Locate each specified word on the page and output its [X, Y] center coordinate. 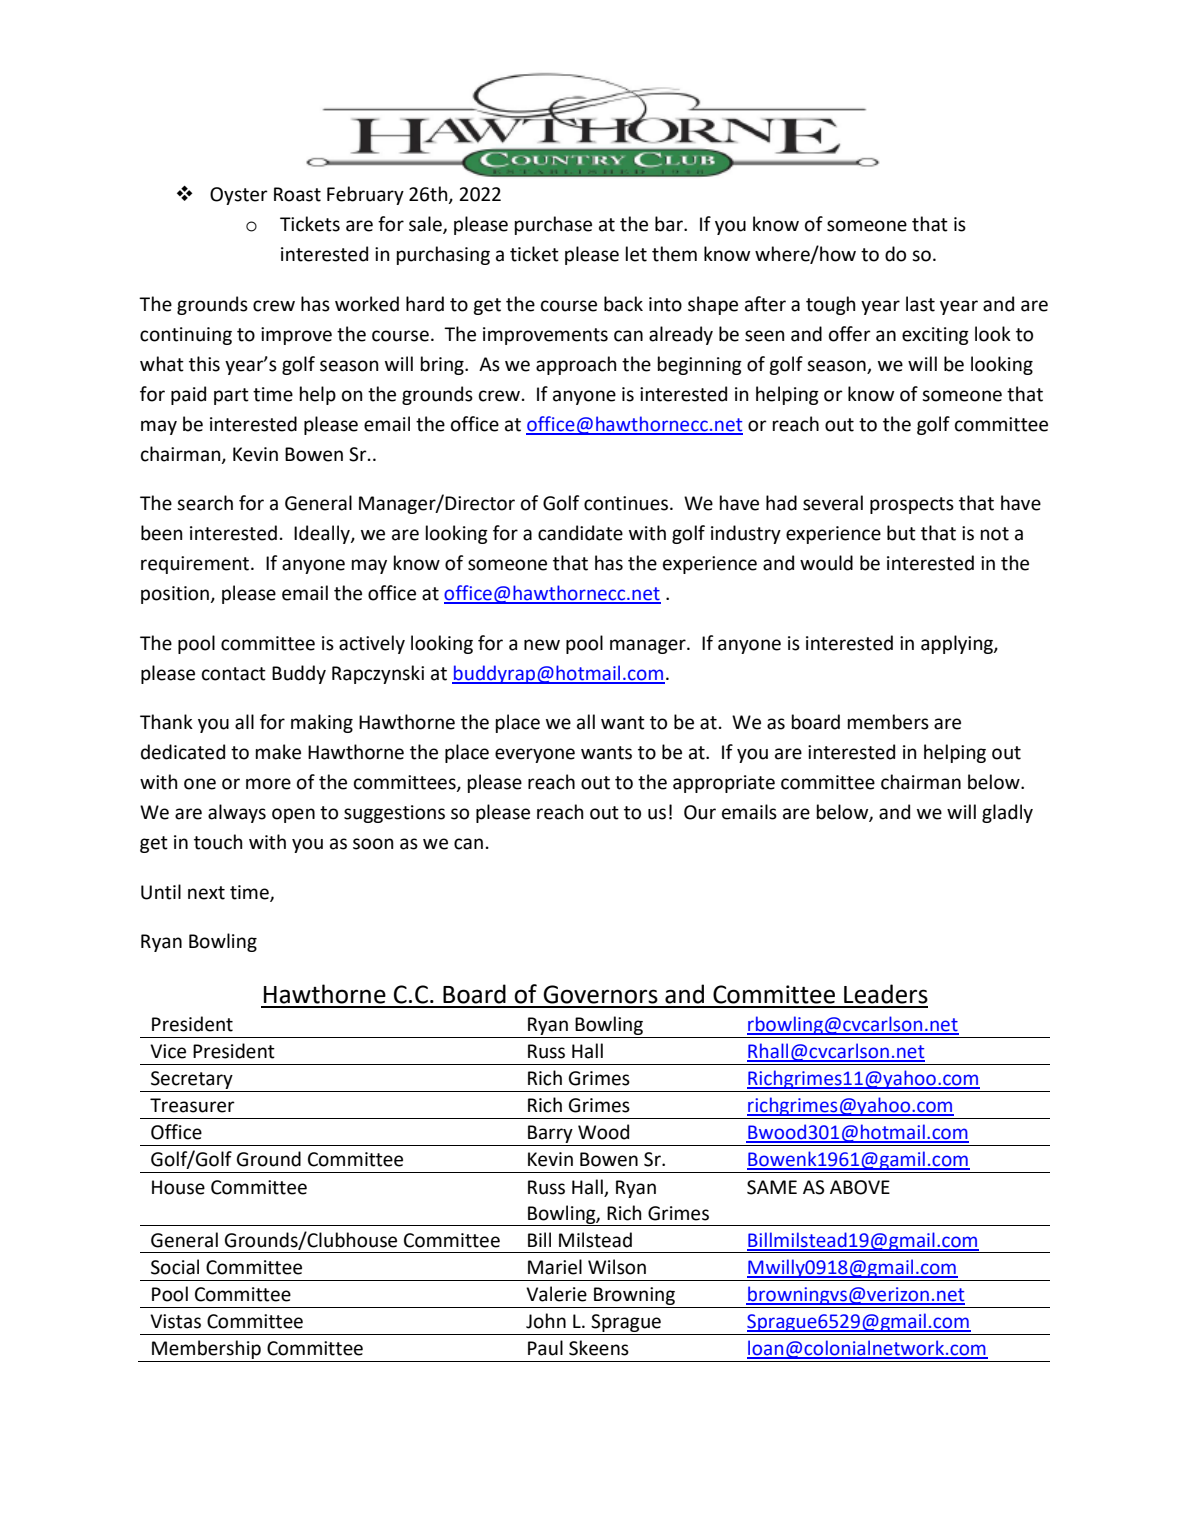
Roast [297, 194]
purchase [553, 225]
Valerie [556, 1294]
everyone [535, 755]
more [268, 784]
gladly [1007, 813]
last [920, 304]
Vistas [175, 1321]
